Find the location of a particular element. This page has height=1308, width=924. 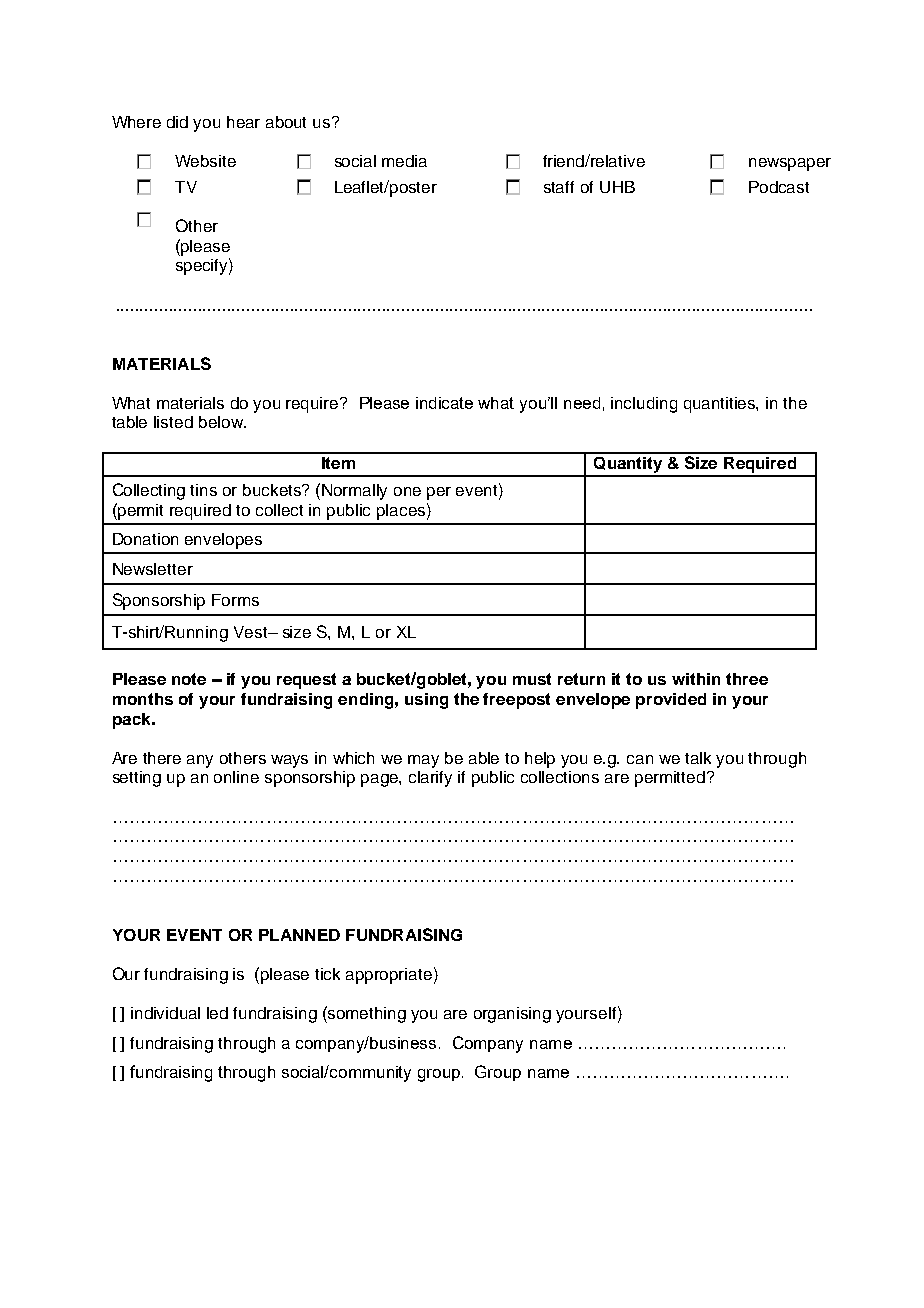

led is located at coordinates (217, 1013).
